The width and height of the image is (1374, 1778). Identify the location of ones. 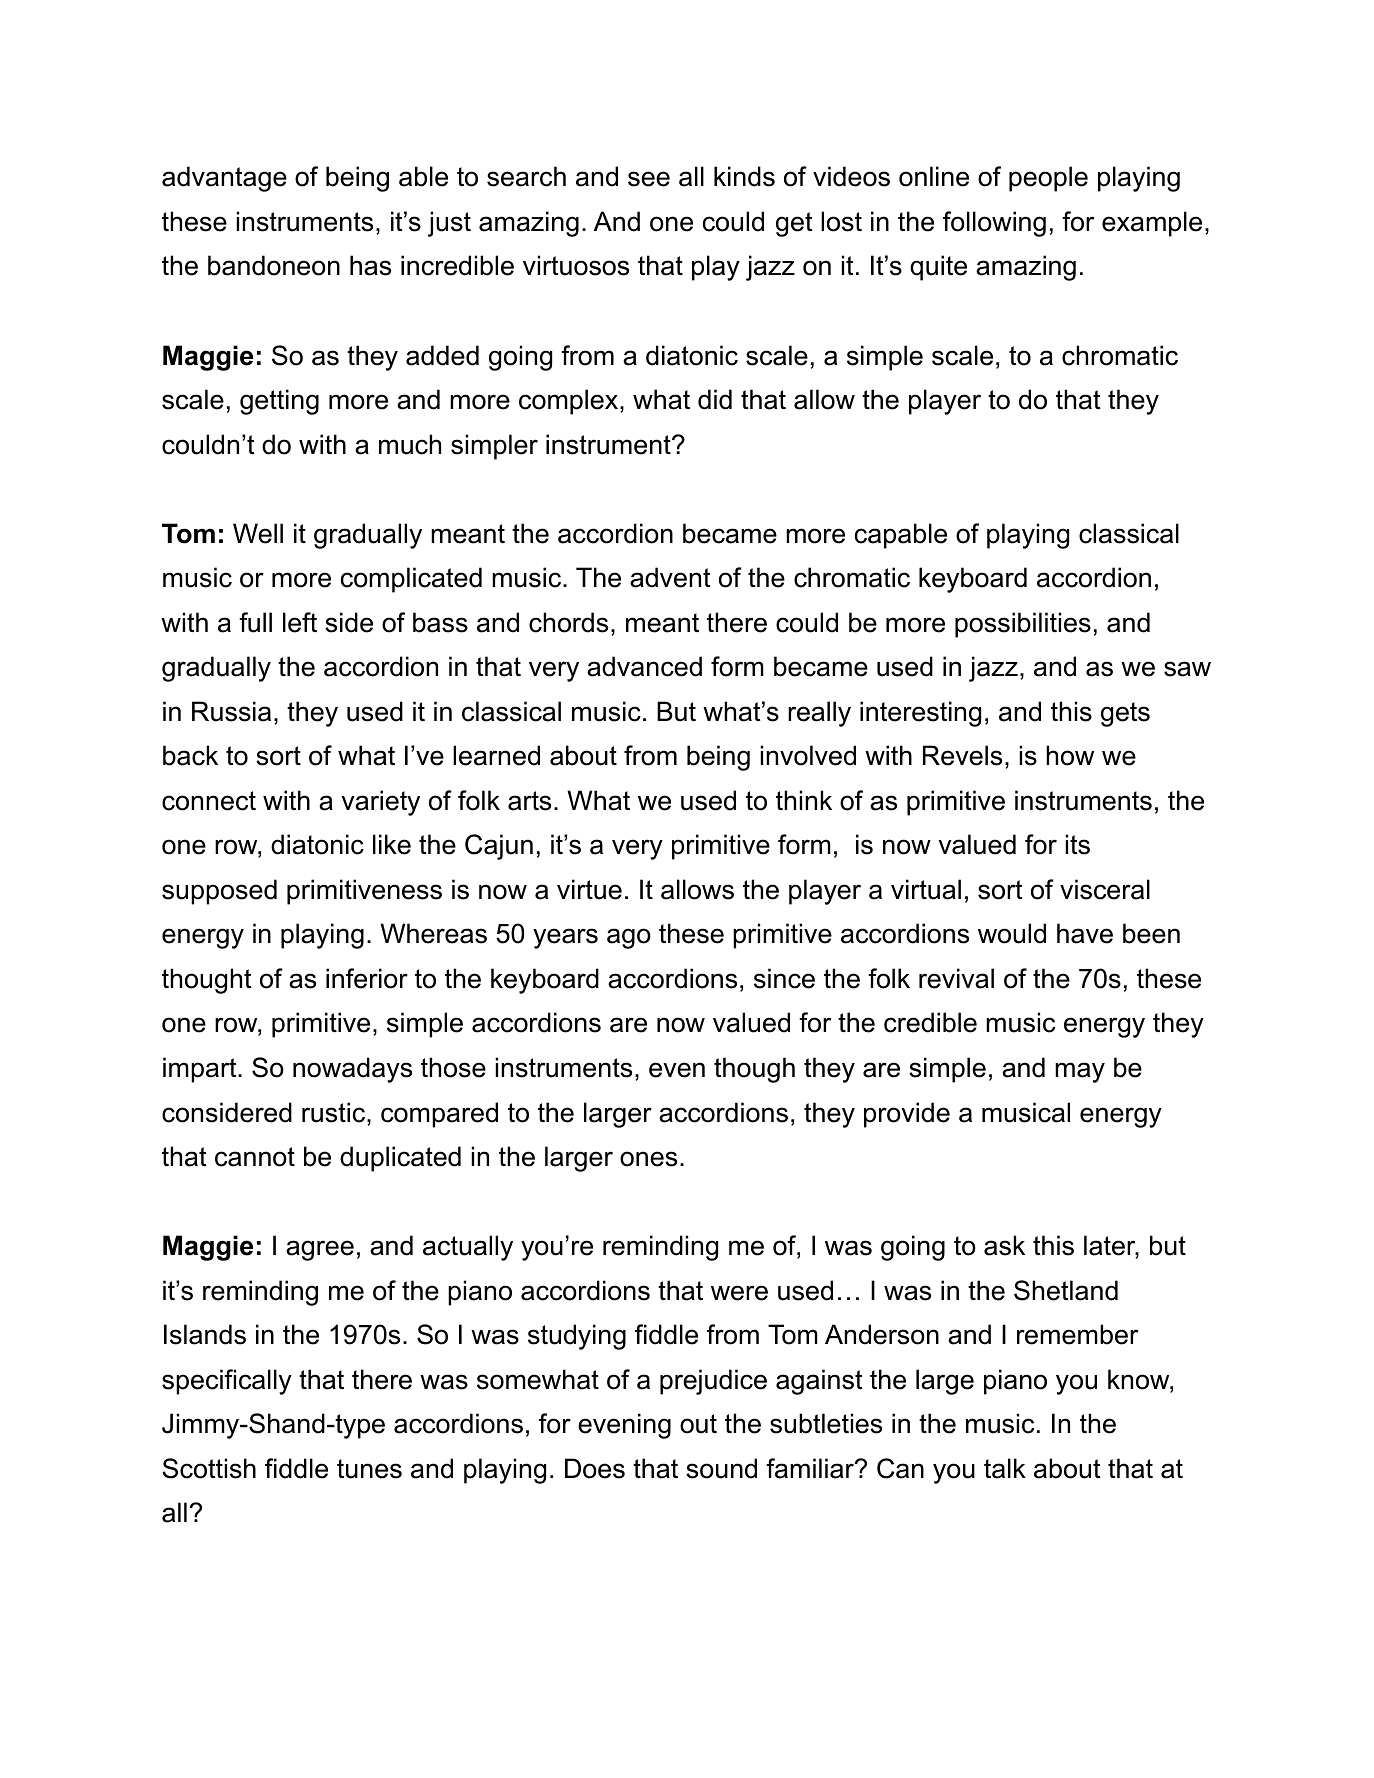
(648, 1159).
